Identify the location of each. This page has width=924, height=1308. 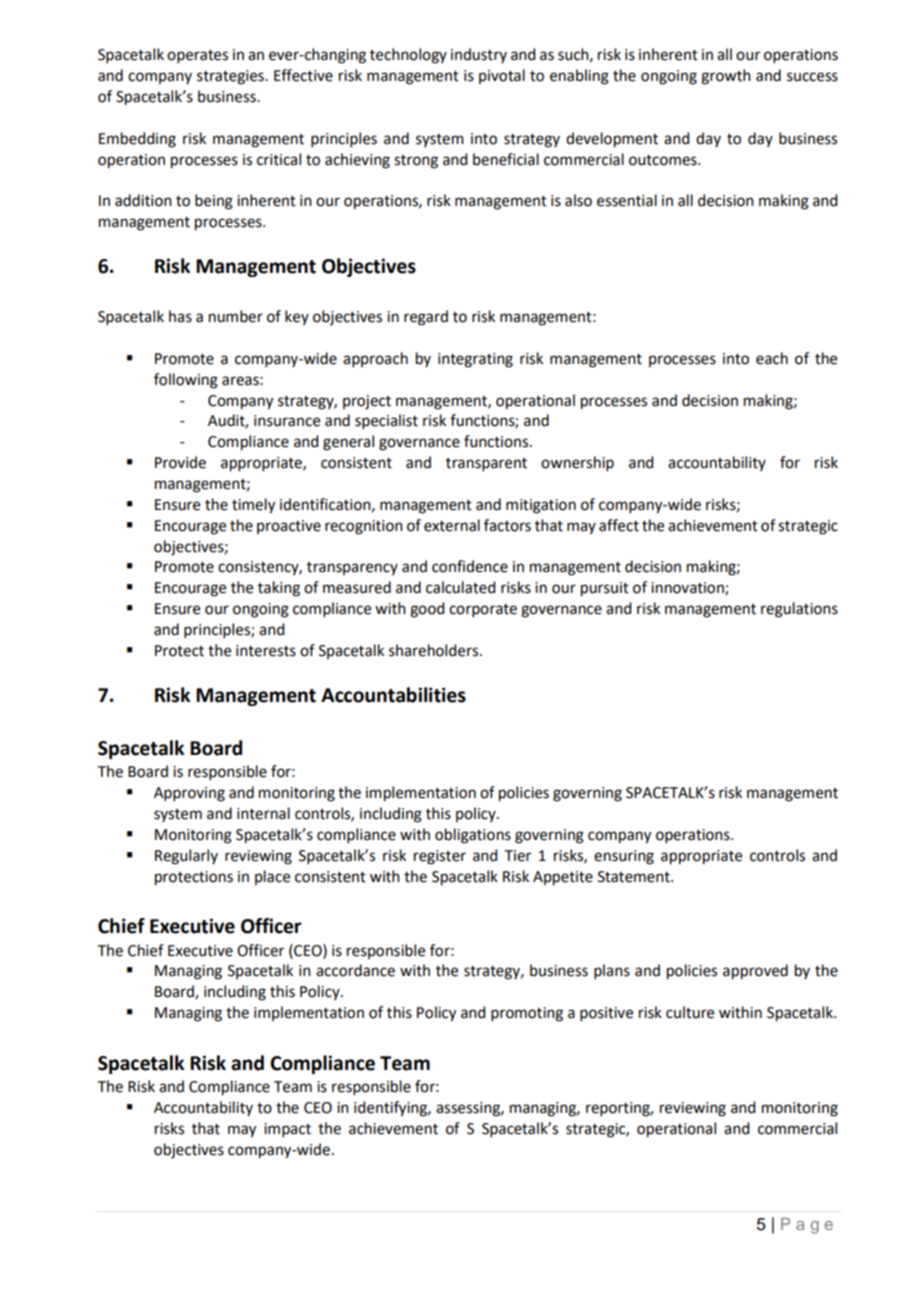
(772, 358).
